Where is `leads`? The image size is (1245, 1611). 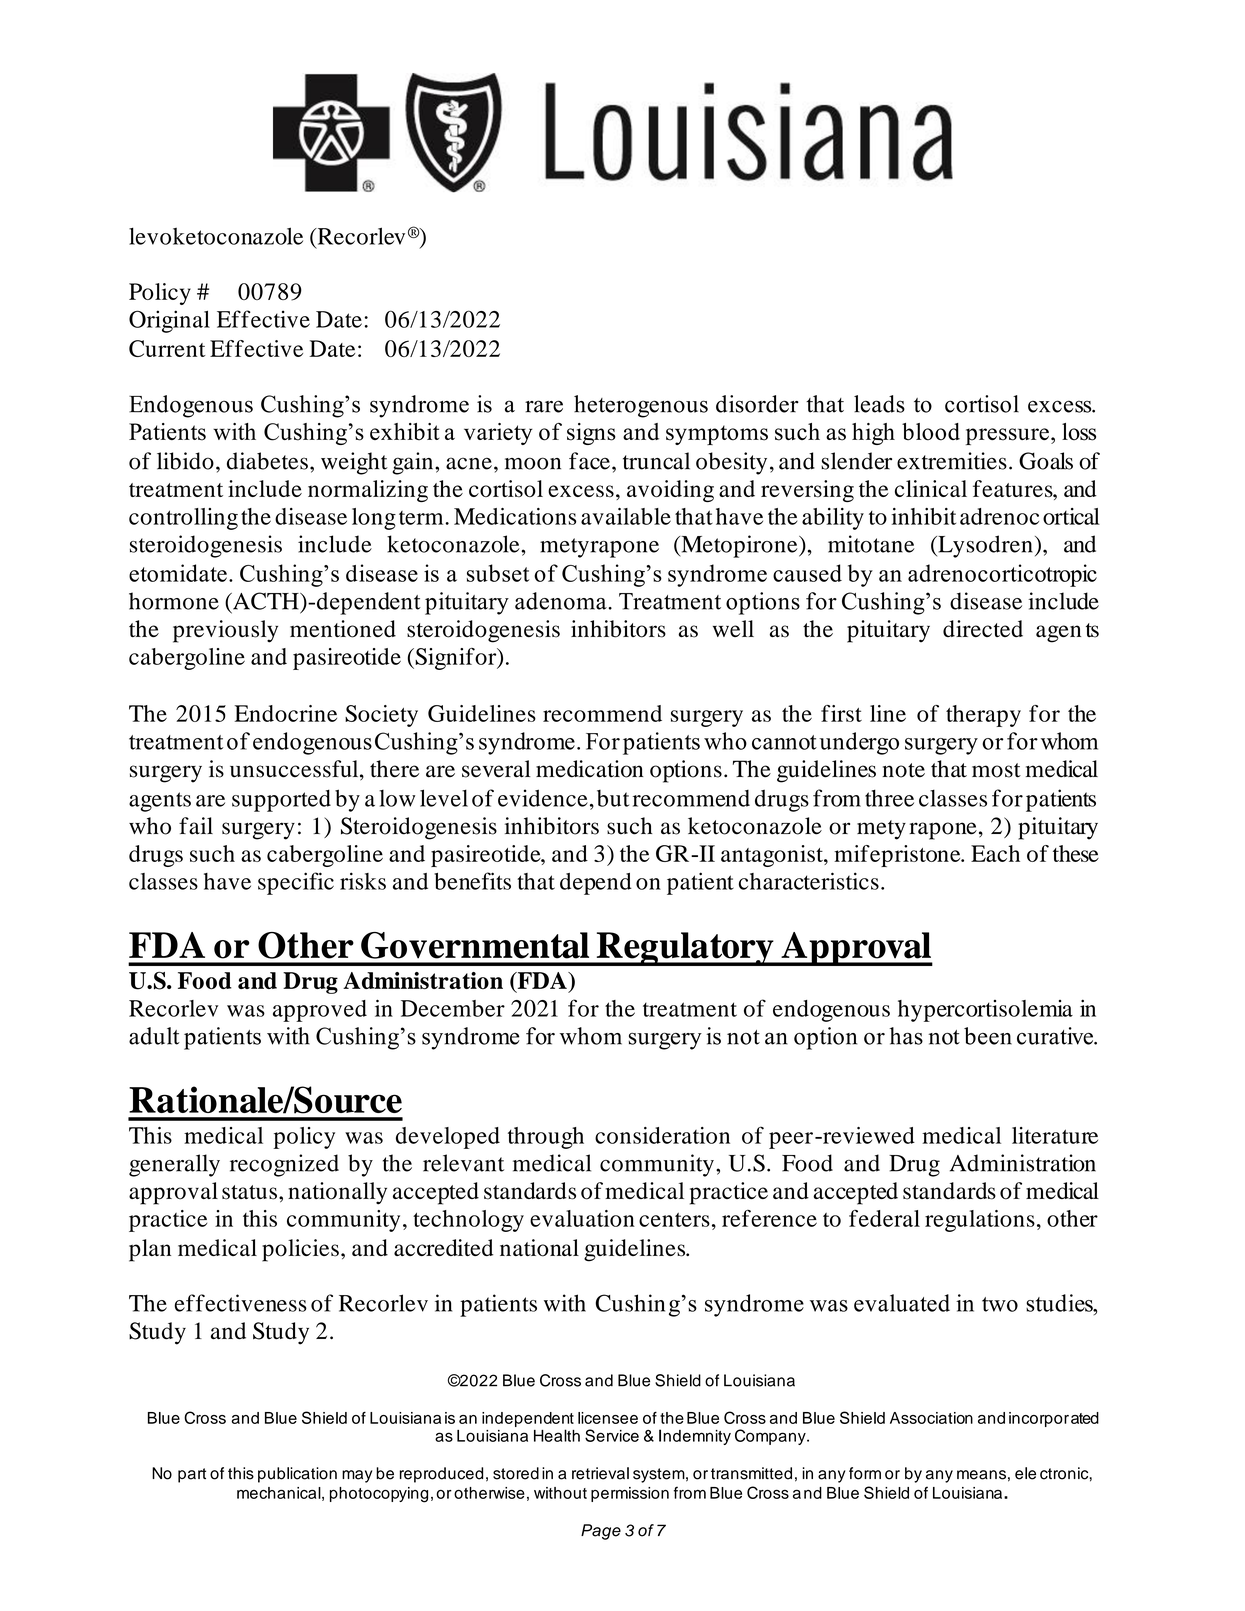
leads is located at coordinates (879, 404).
